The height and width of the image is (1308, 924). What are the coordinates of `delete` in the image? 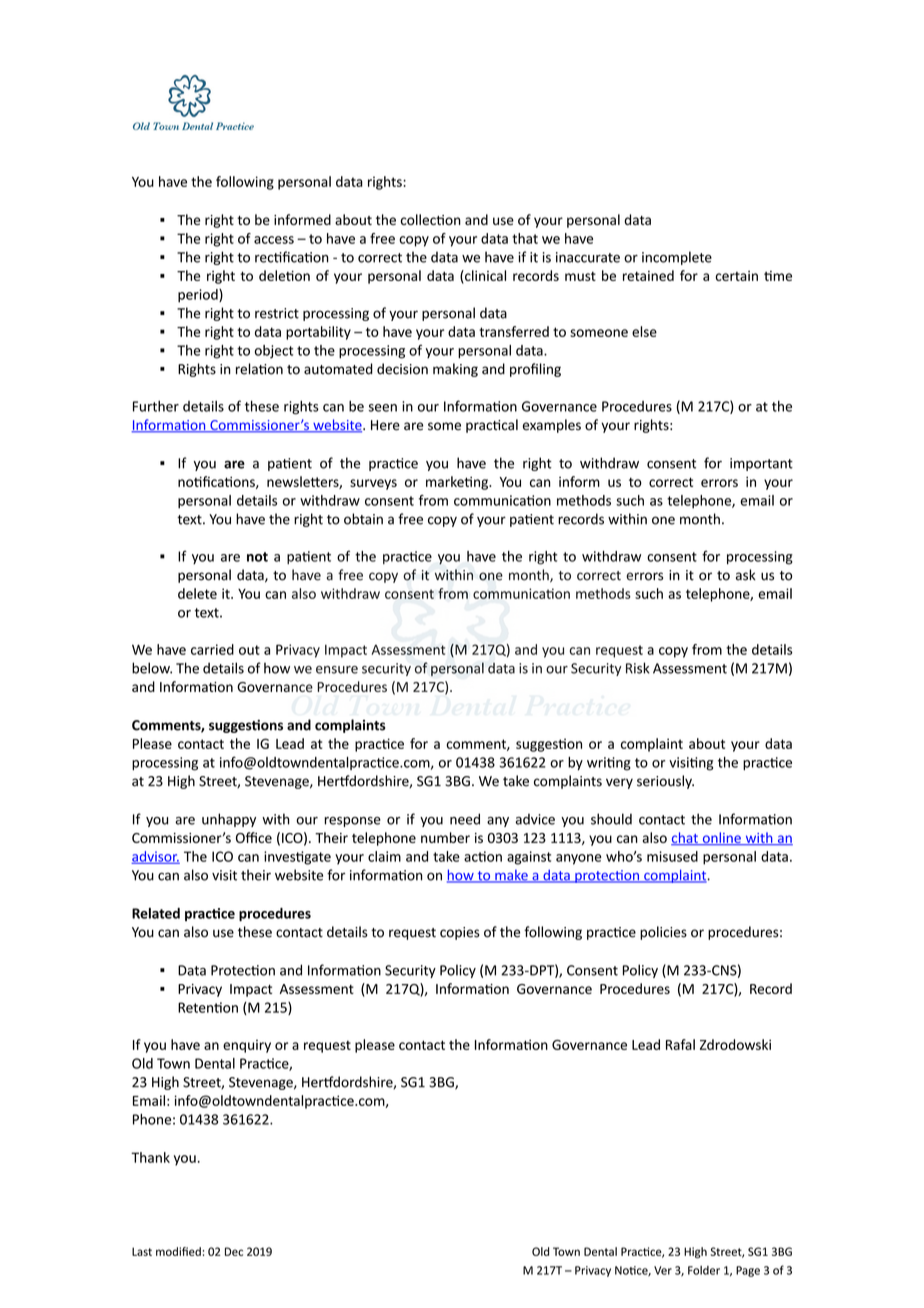 It's located at (197, 593).
